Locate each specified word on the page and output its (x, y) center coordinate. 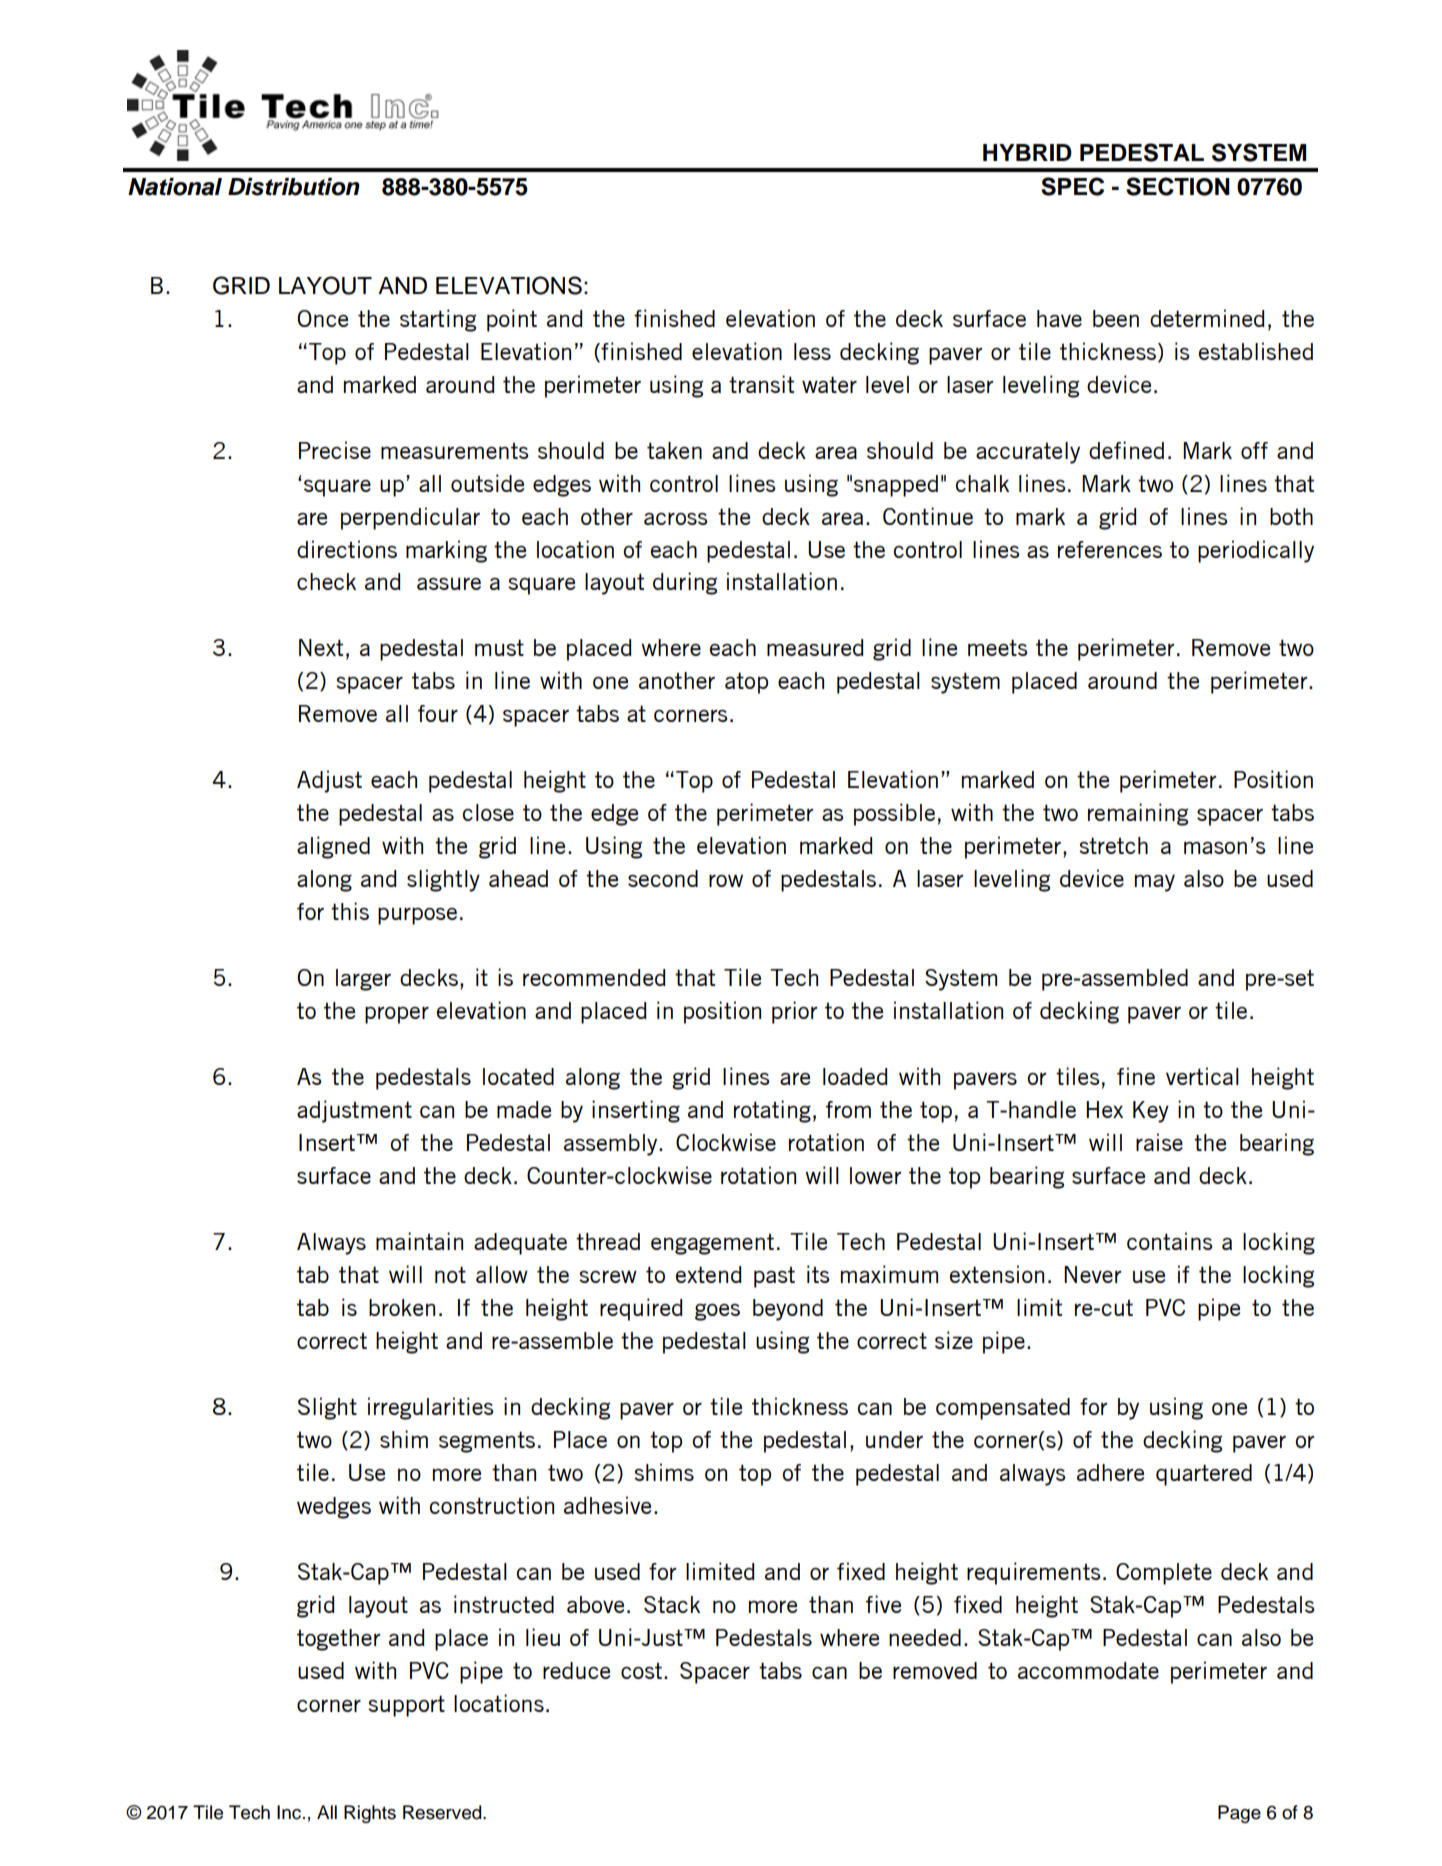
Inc (290, 1812)
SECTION (1178, 186)
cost (641, 1671)
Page (1239, 1814)
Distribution (294, 187)
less (812, 351)
